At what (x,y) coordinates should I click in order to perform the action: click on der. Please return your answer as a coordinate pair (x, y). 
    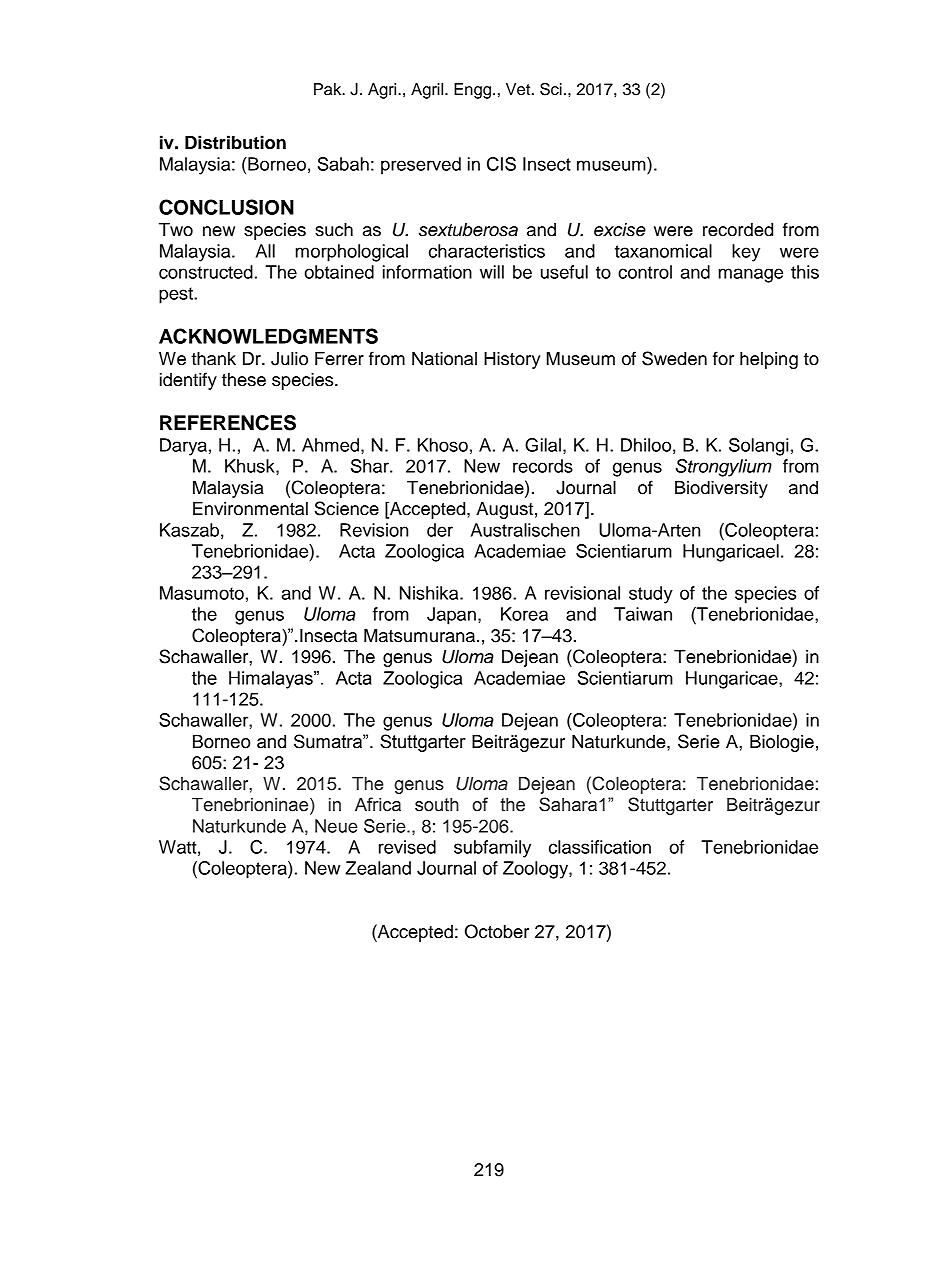
    Looking at the image, I should click on (440, 530).
